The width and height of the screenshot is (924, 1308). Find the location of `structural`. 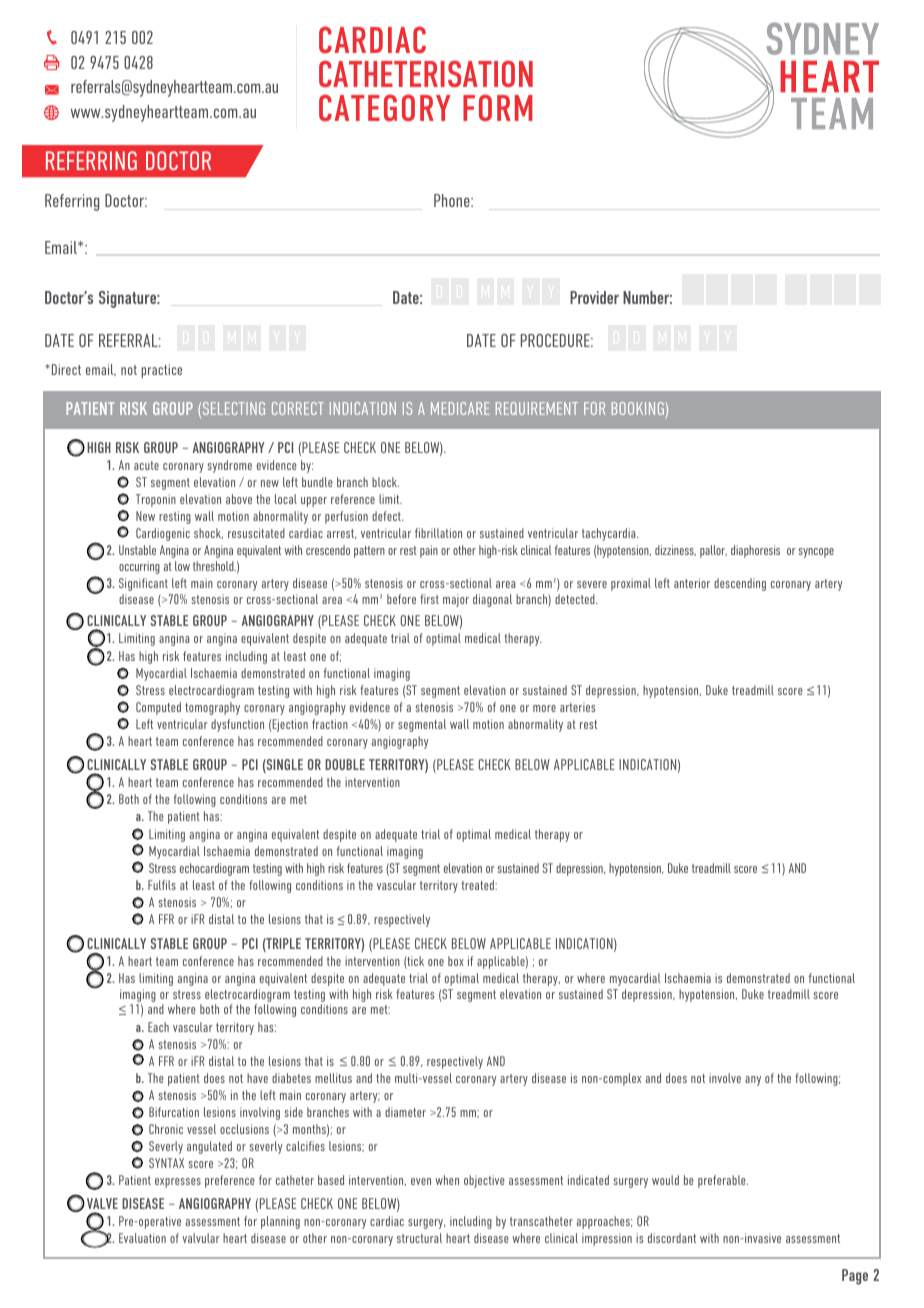

structural is located at coordinates (419, 1238).
